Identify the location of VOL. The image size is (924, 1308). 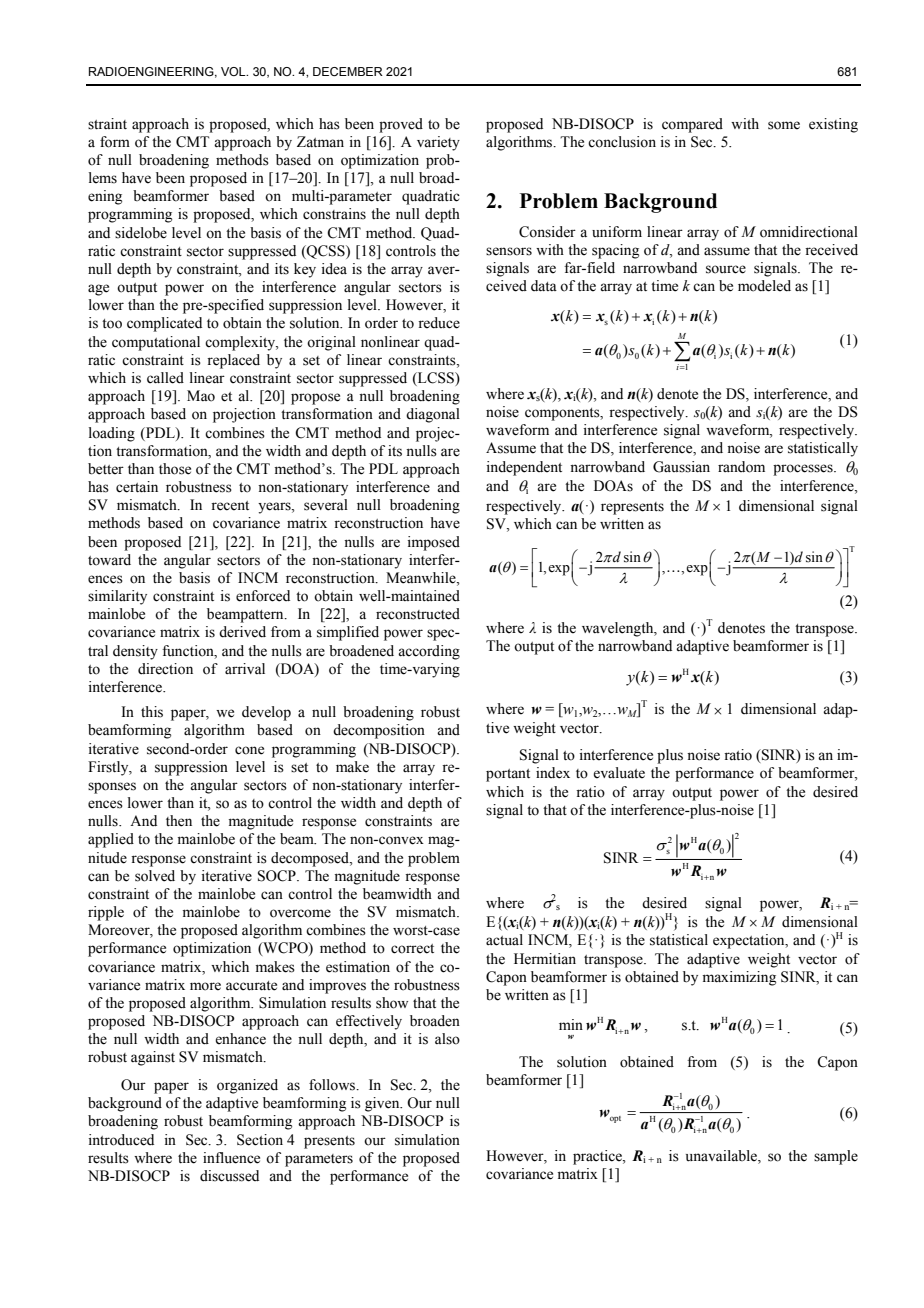
(234, 71).
